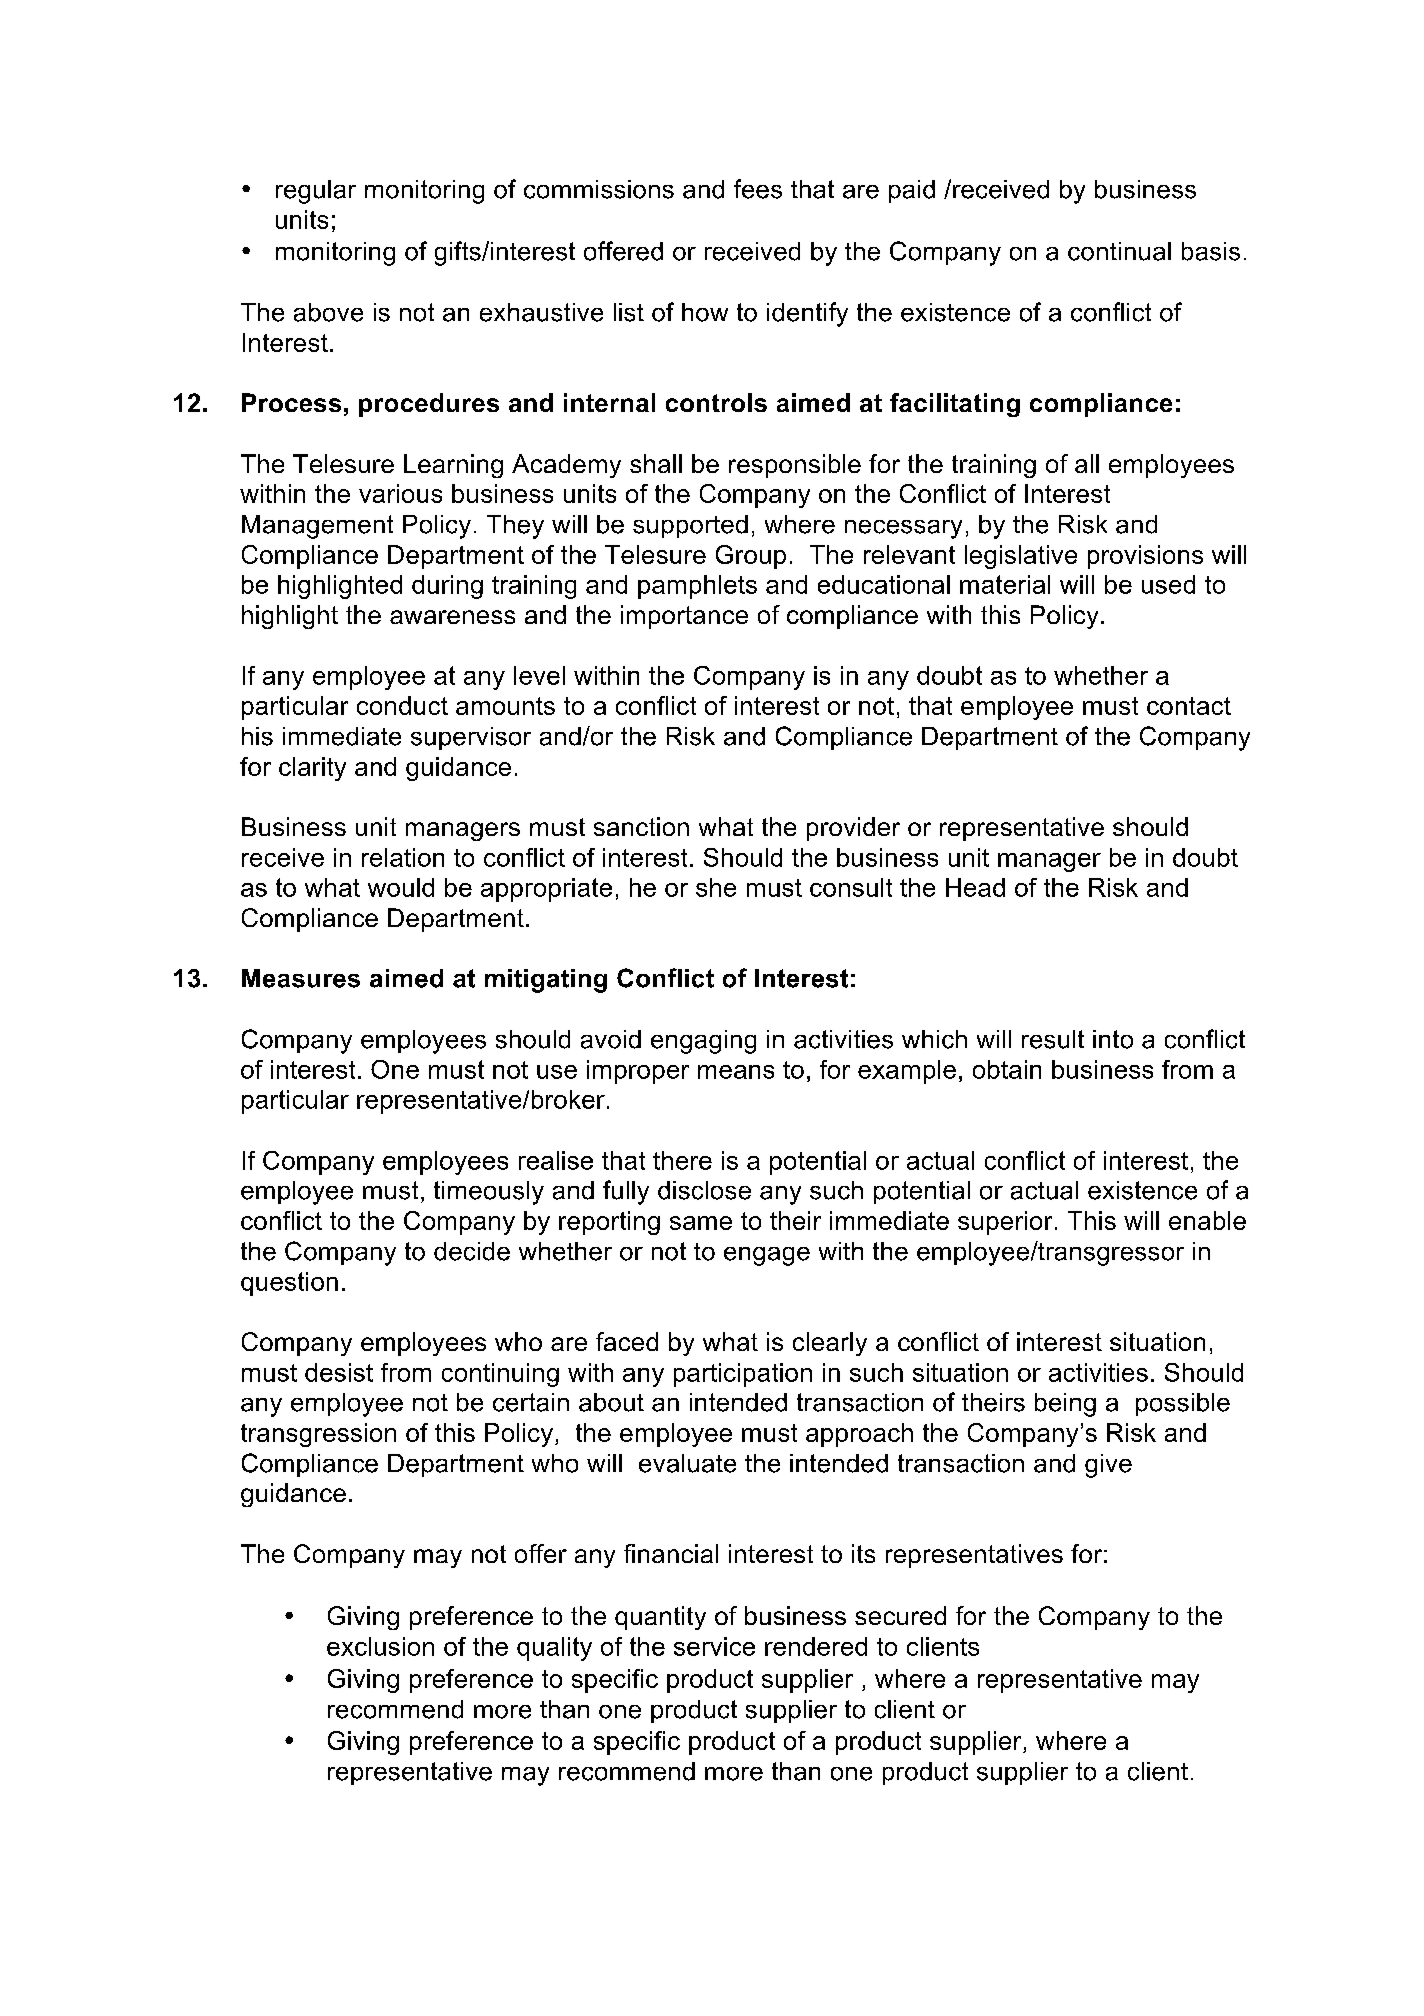 The image size is (1424, 2016). What do you see at coordinates (1189, 706) in the screenshot?
I see `contact` at bounding box center [1189, 706].
